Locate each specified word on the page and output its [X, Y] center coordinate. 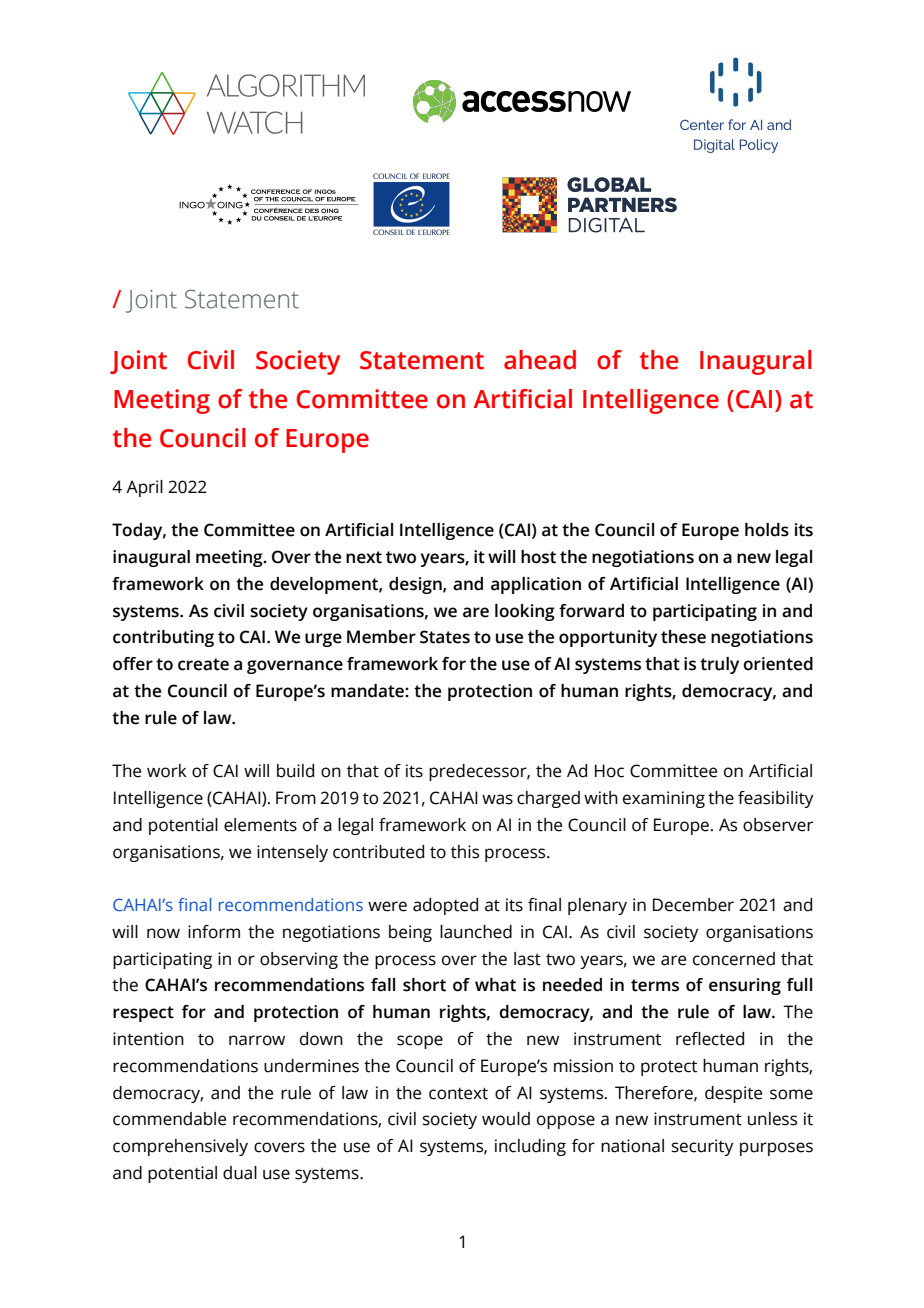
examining [664, 799]
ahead [540, 360]
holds [767, 530]
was [497, 799]
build [295, 771]
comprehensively [180, 1147]
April [144, 488]
